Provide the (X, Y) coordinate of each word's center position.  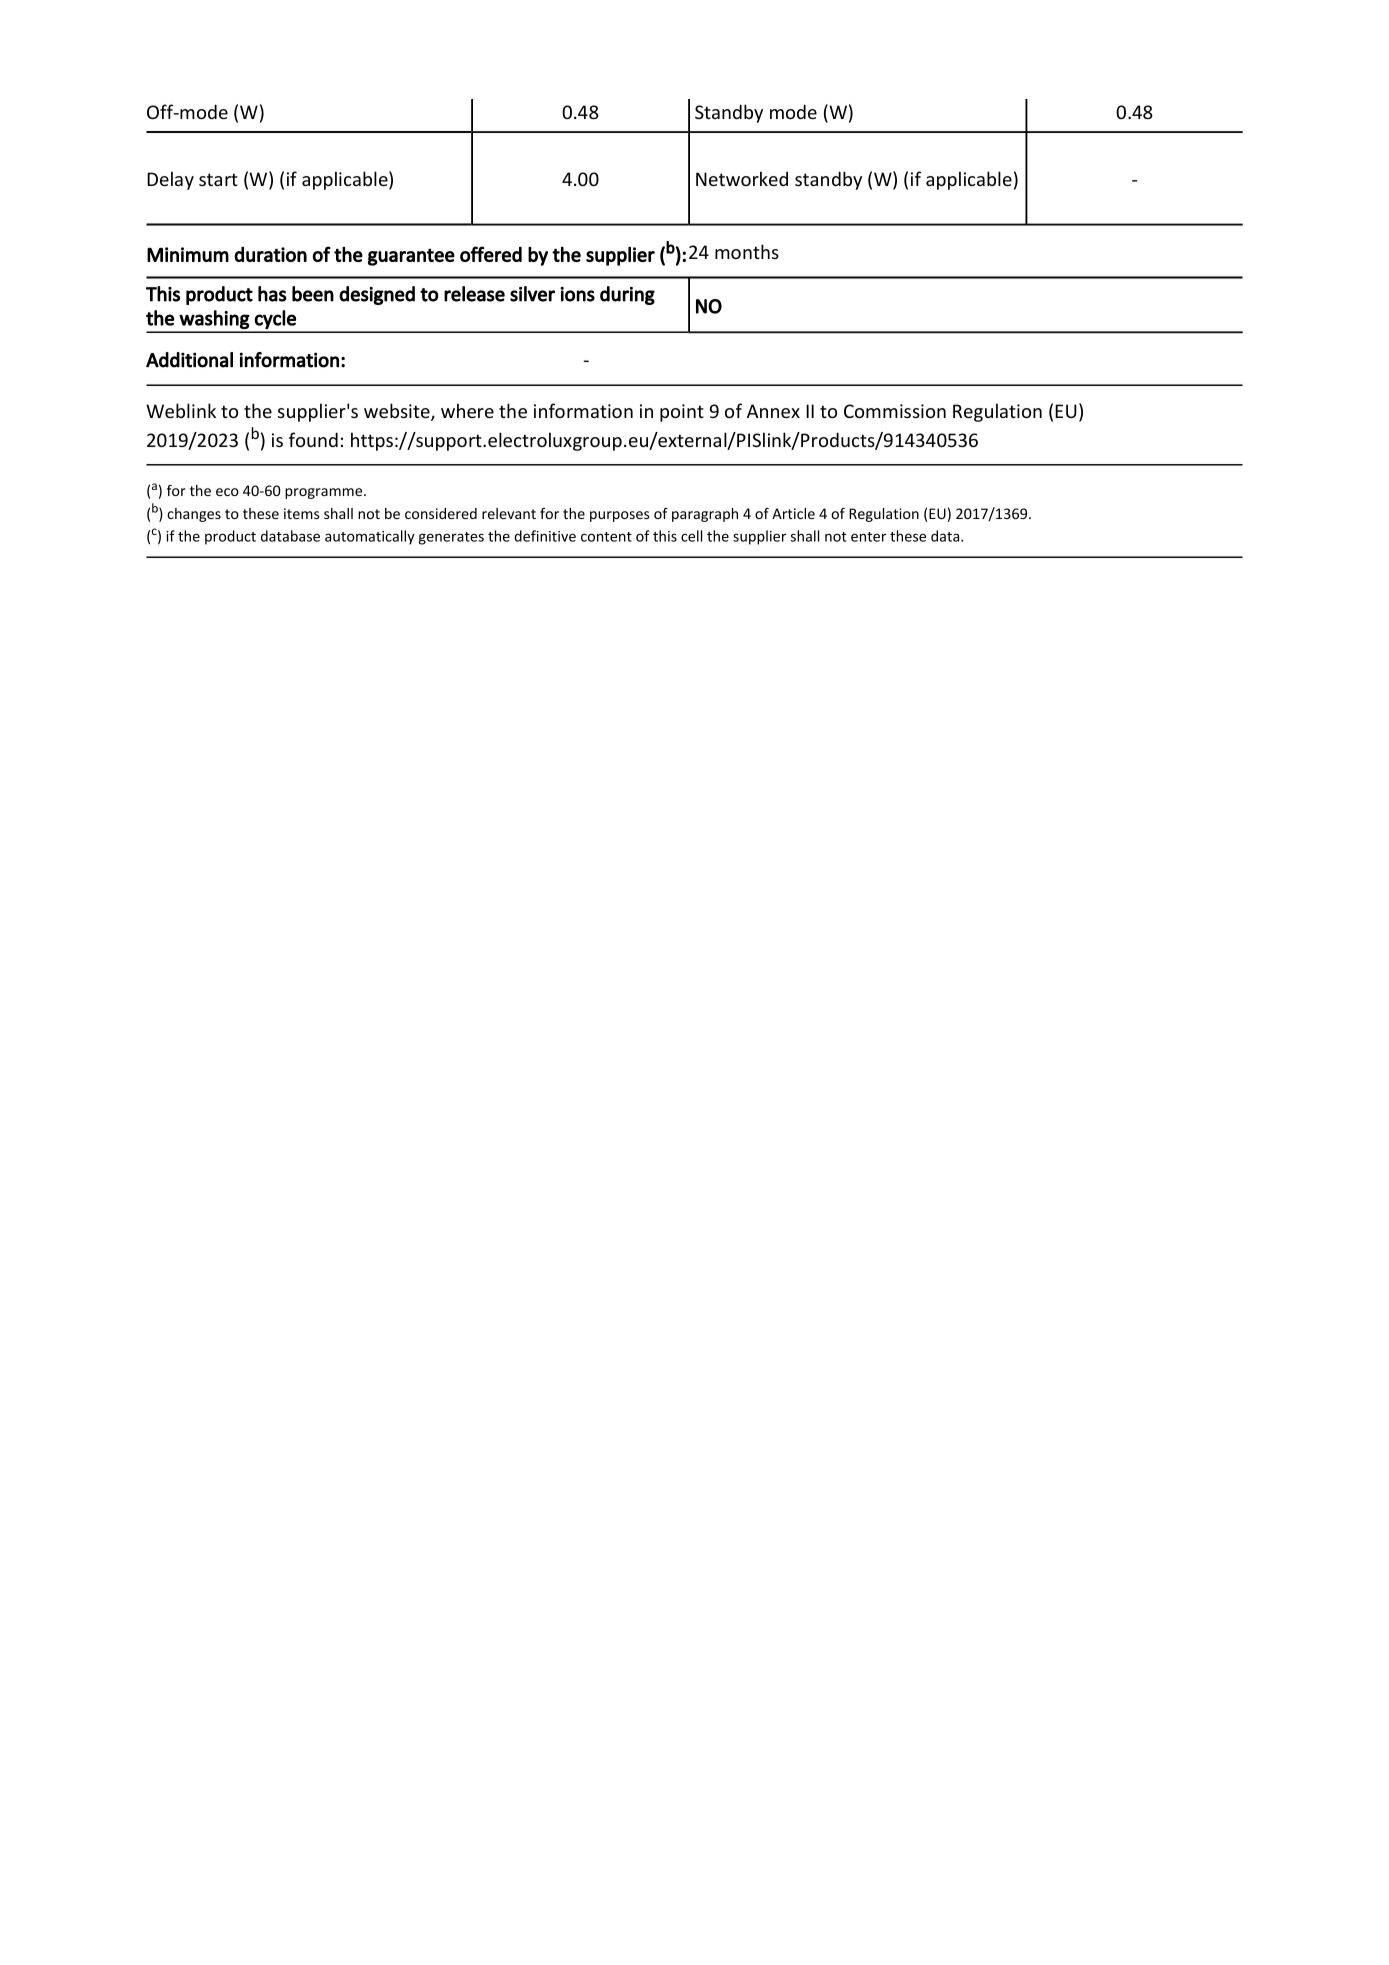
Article (793, 513)
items (301, 513)
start (218, 179)
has (272, 294)
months (747, 251)
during (627, 295)
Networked (742, 178)
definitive (545, 536)
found (313, 439)
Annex (773, 411)
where (467, 410)
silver (532, 294)
